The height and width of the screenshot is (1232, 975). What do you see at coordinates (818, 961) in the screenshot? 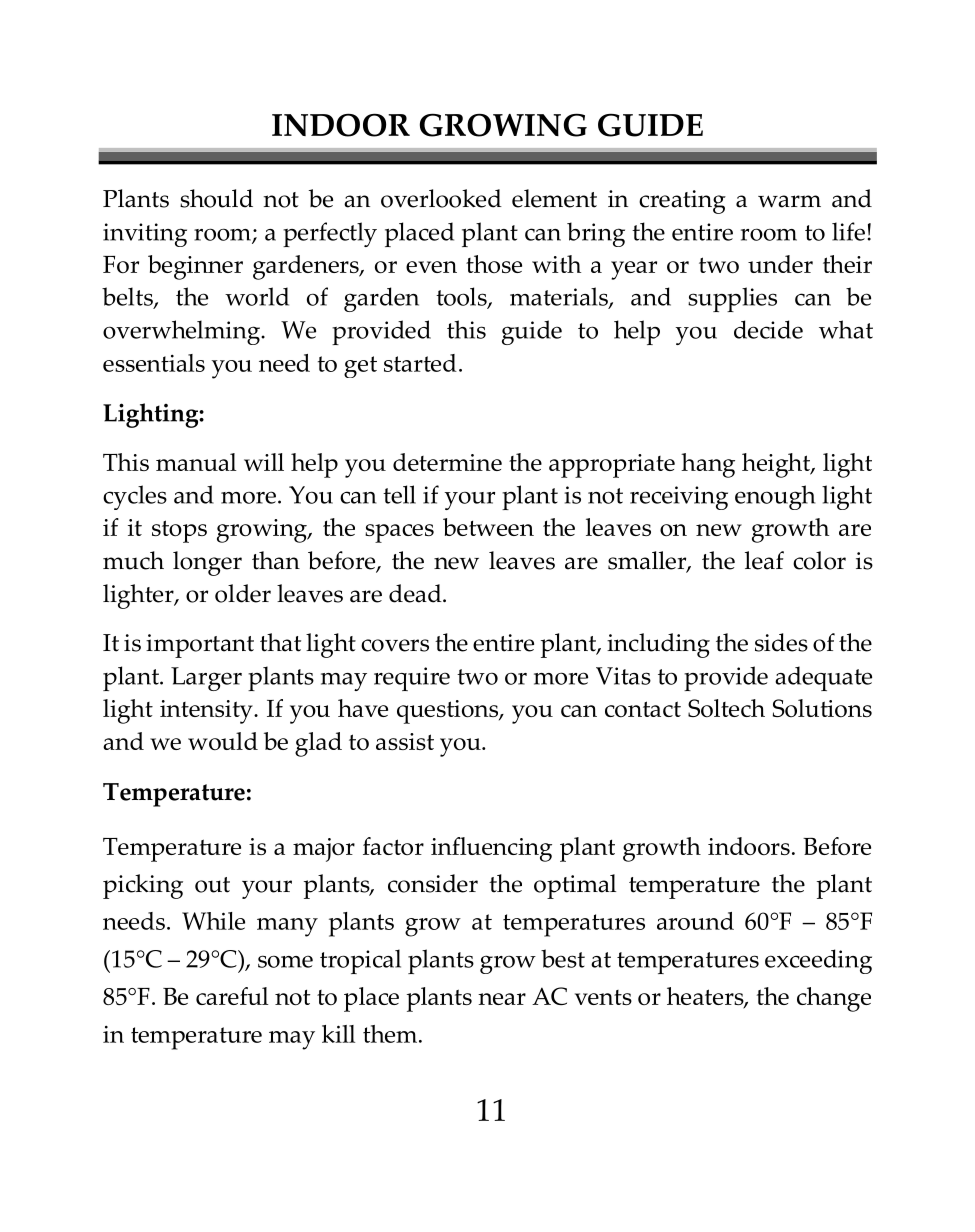
I see `exceeding` at bounding box center [818, 961].
